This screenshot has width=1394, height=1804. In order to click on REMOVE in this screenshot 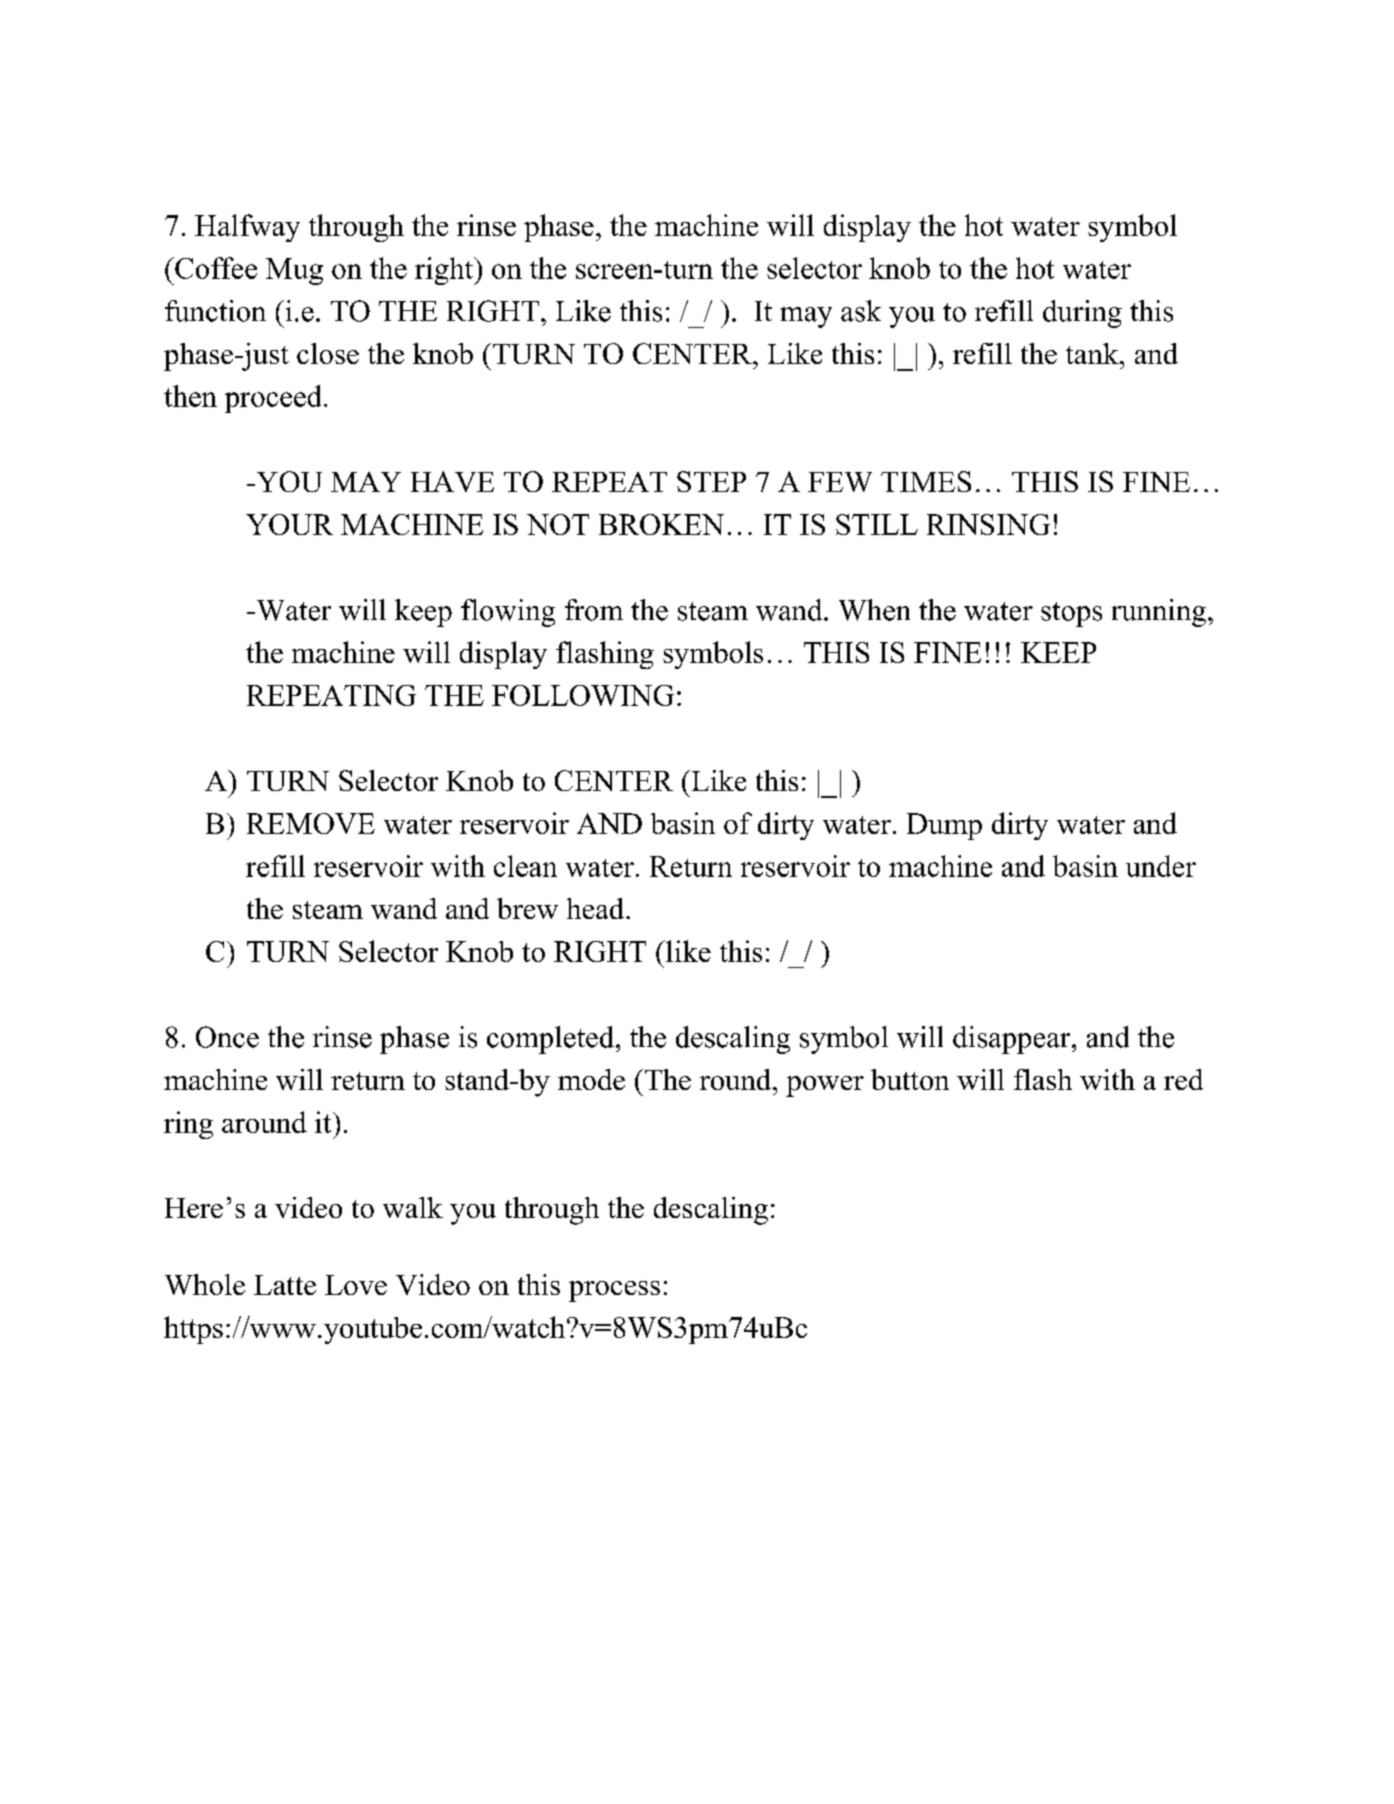, I will do `click(311, 823)`.
